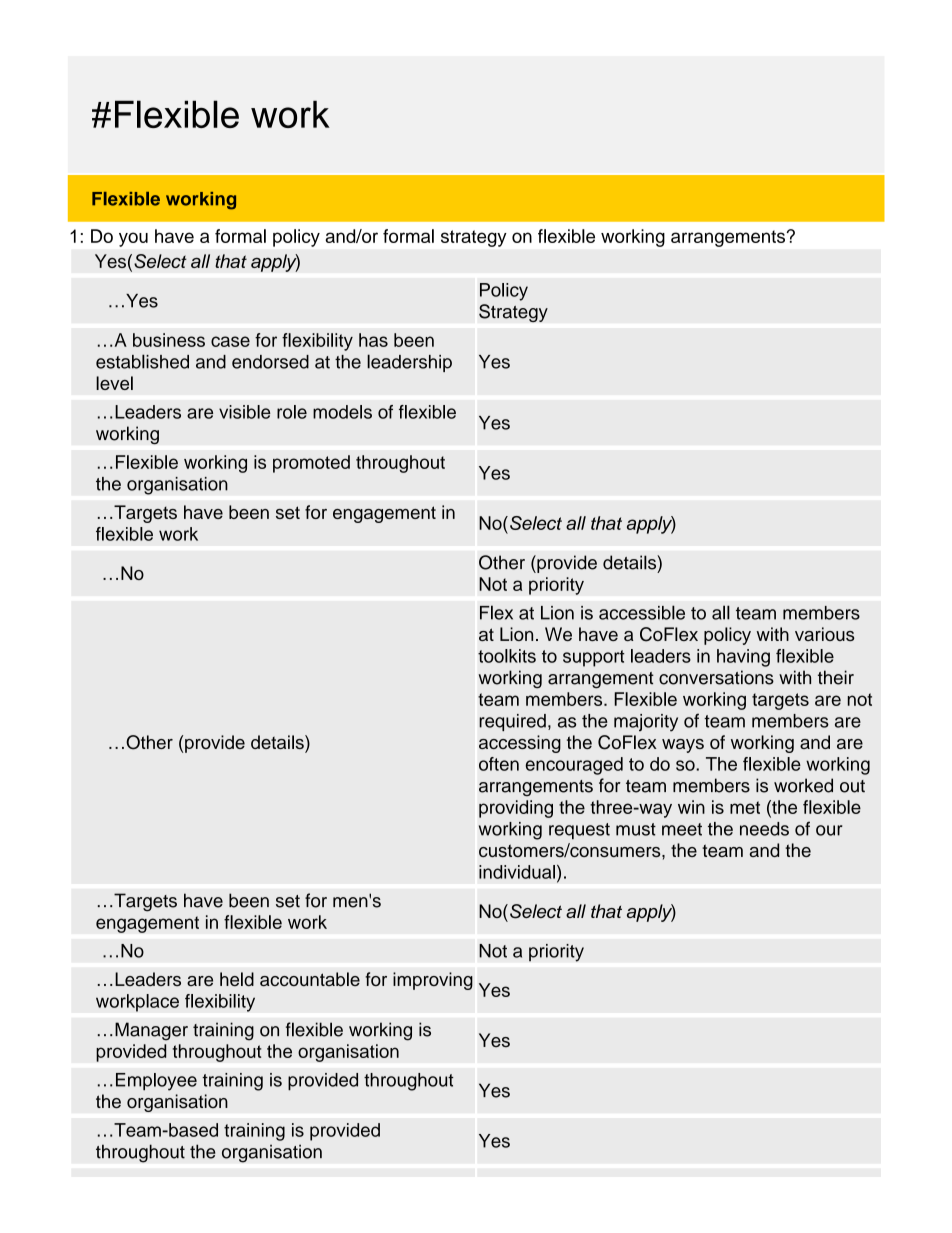 This screenshot has height=1233, width=952. I want to click on models, so click(342, 412).
